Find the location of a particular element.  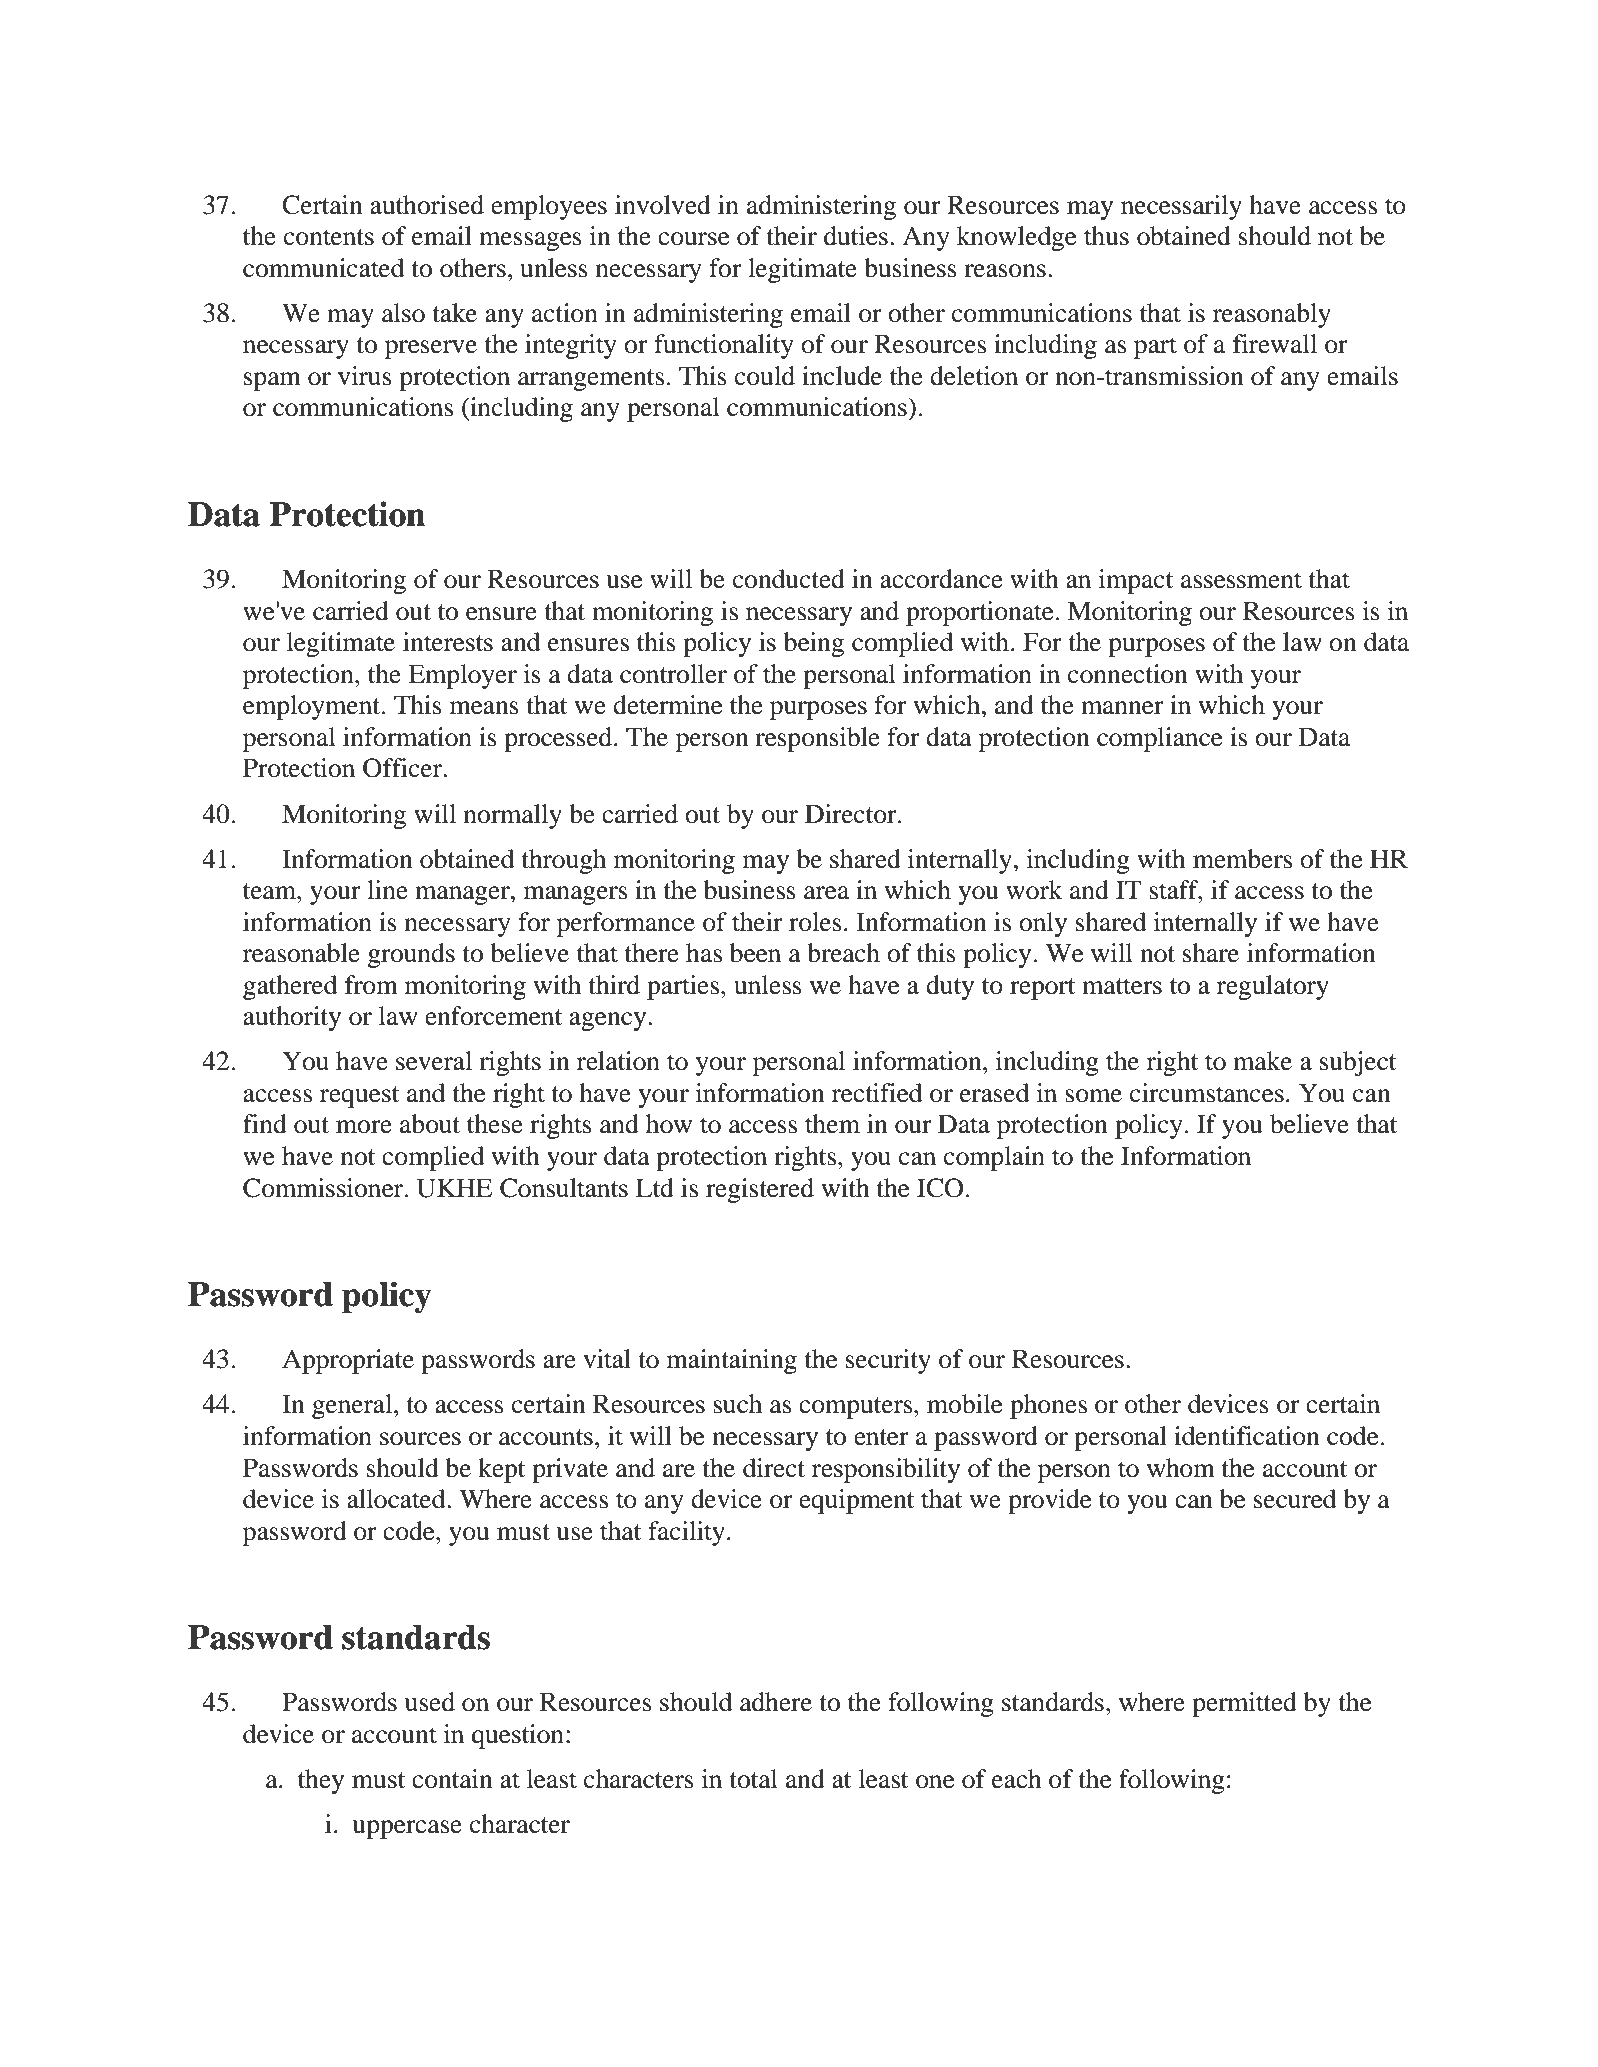

Officer is located at coordinates (404, 768).
